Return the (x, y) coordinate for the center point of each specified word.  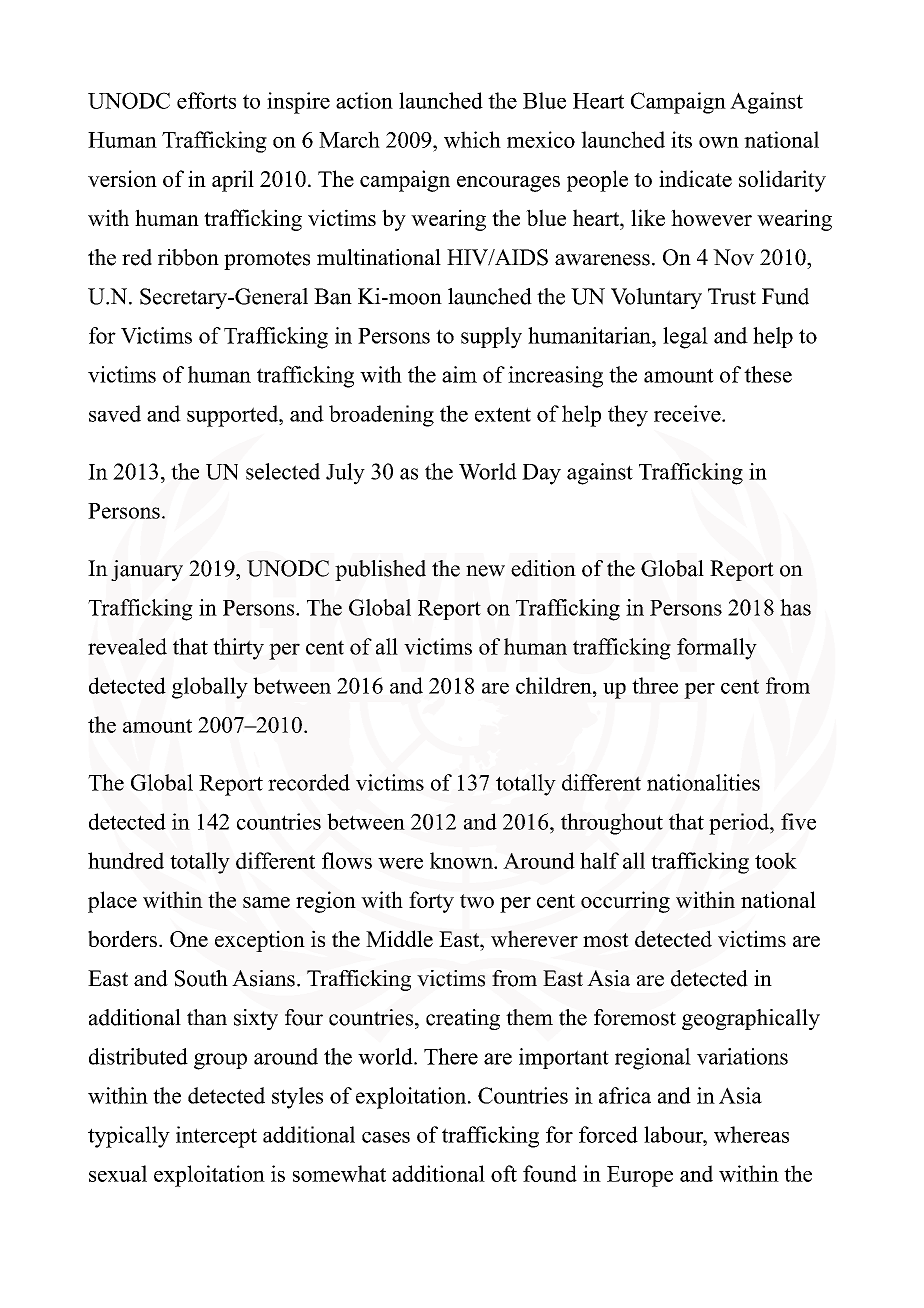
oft (504, 1173)
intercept (216, 1137)
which (472, 139)
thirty (238, 649)
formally (717, 649)
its (681, 139)
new (485, 571)
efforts (206, 100)
